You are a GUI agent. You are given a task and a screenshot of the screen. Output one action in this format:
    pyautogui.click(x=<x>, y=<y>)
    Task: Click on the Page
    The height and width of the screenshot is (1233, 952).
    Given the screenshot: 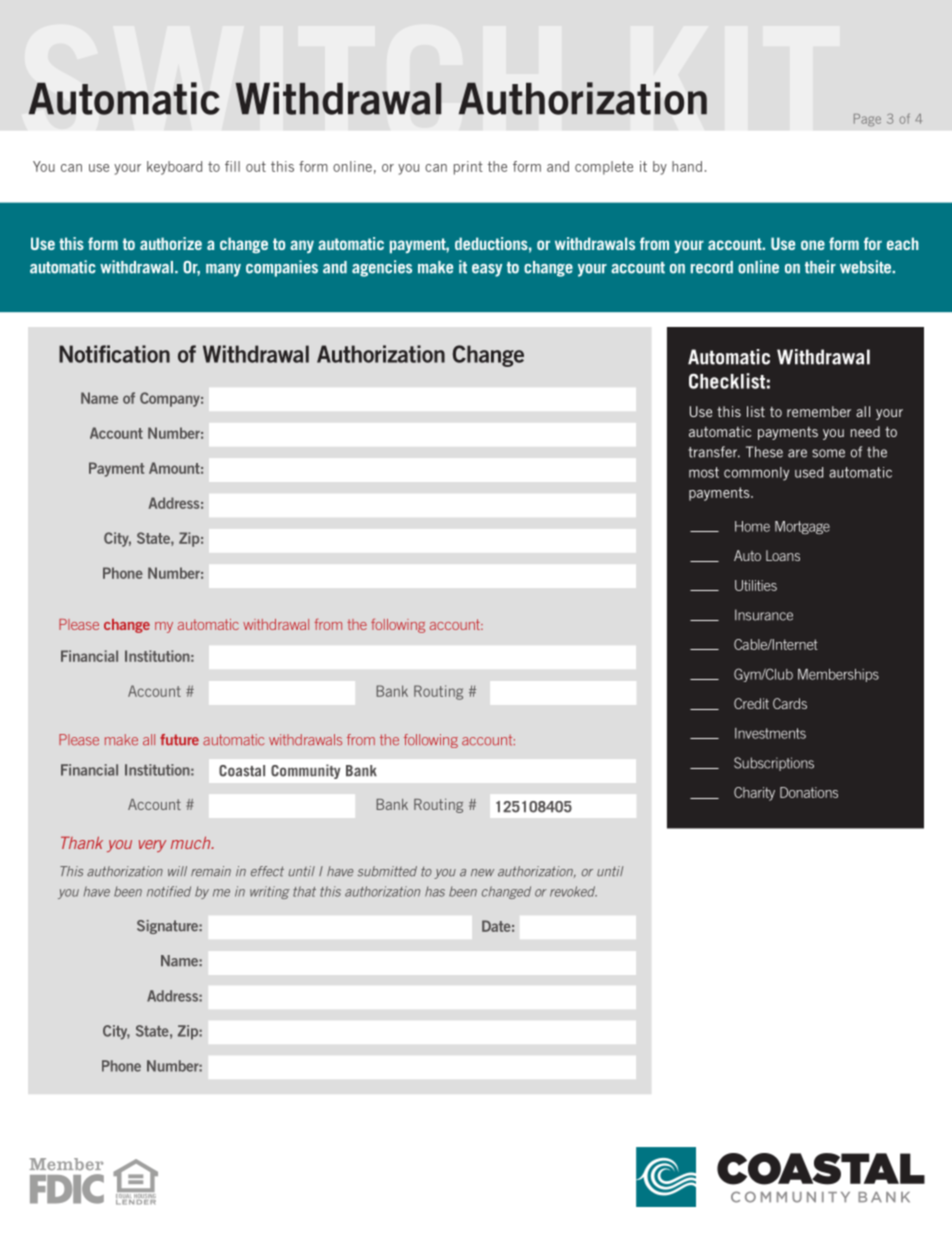 What is the action you would take?
    pyautogui.click(x=867, y=120)
